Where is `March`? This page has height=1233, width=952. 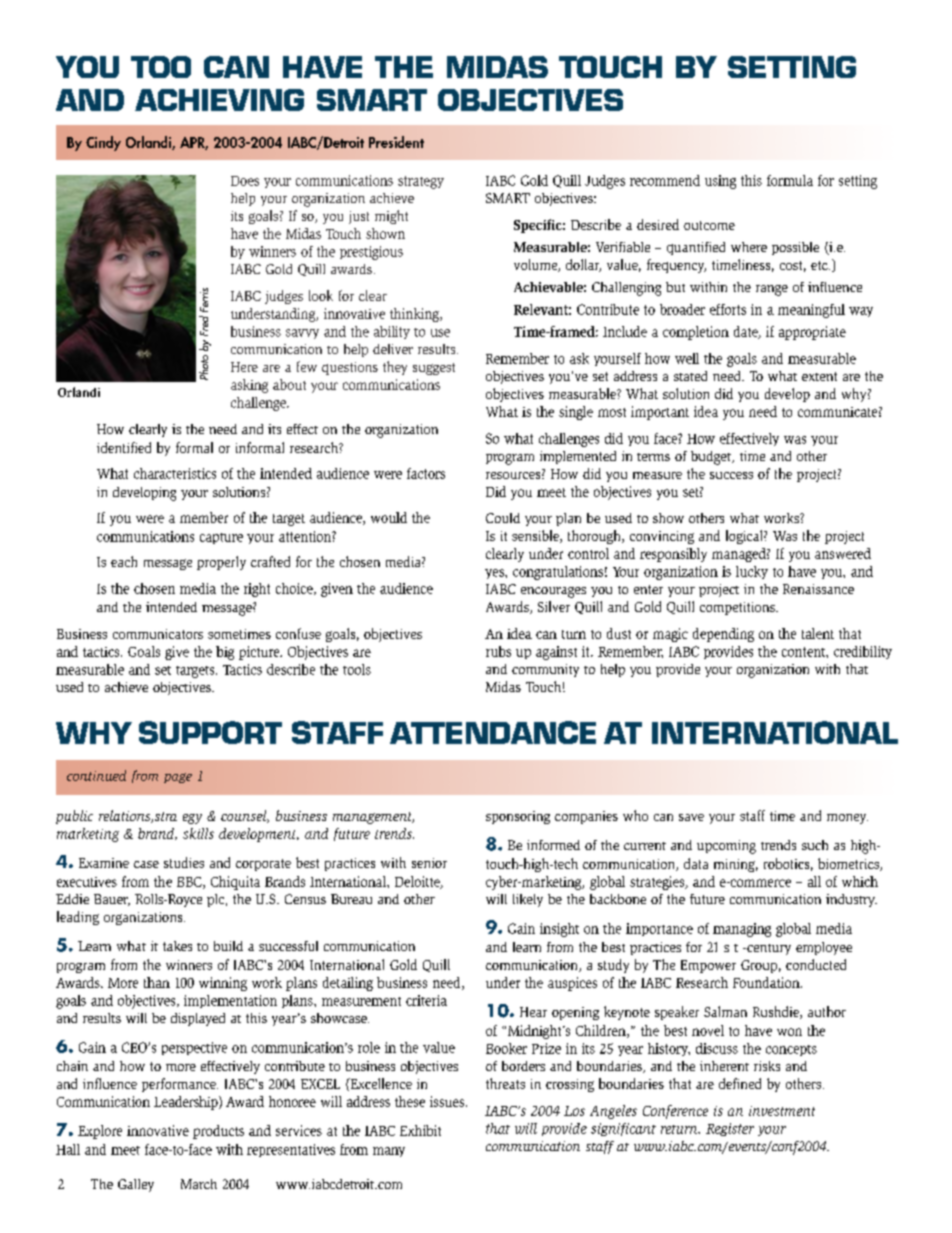
March is located at coordinates (199, 1184).
